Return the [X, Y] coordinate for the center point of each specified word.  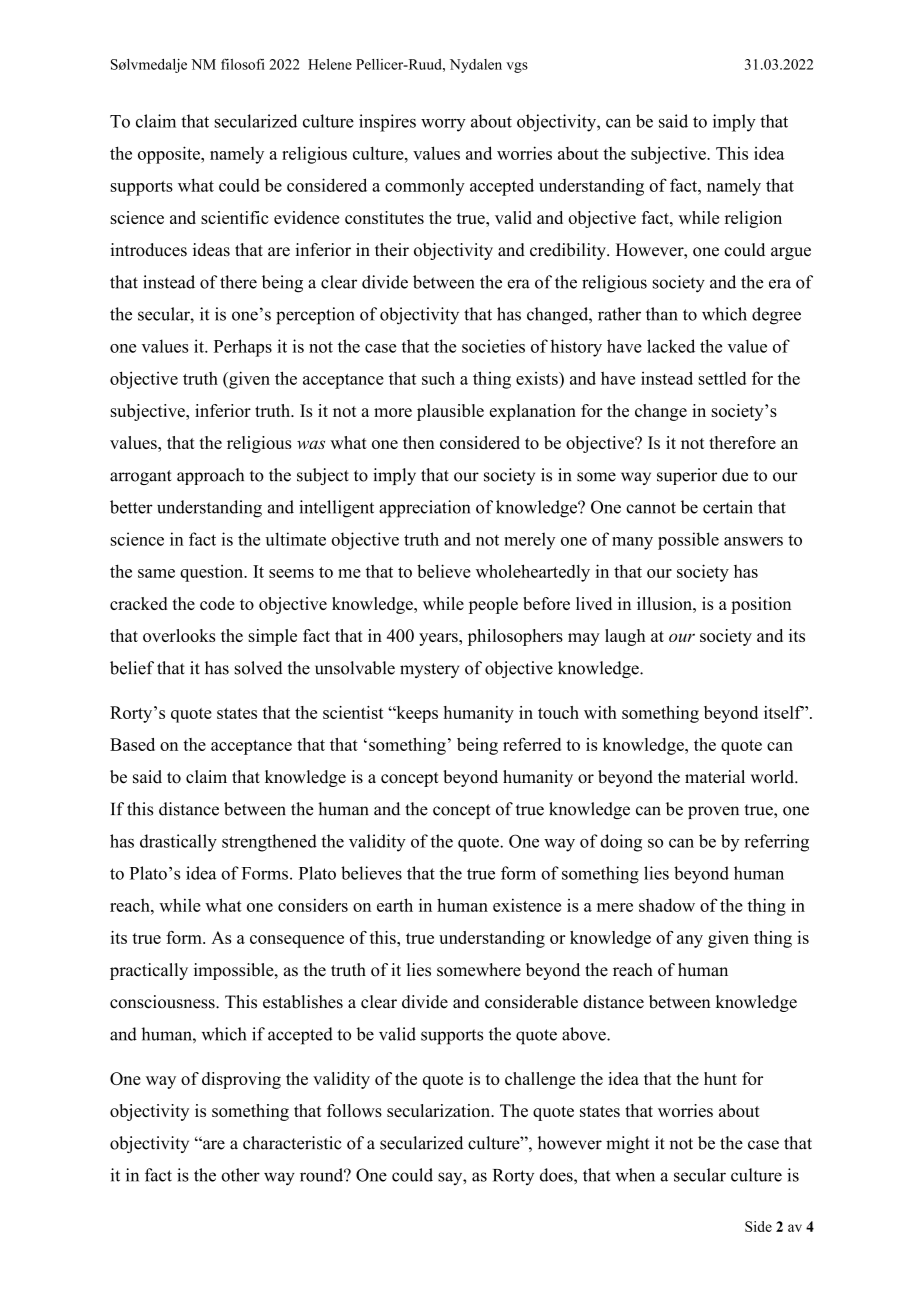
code [217, 603]
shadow [667, 905]
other [240, 1175]
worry [443, 125]
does [557, 1175]
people [493, 605]
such [438, 378]
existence [527, 905]
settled [723, 378]
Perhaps [243, 348]
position [761, 605]
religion [753, 219]
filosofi [243, 64]
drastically [178, 843]
